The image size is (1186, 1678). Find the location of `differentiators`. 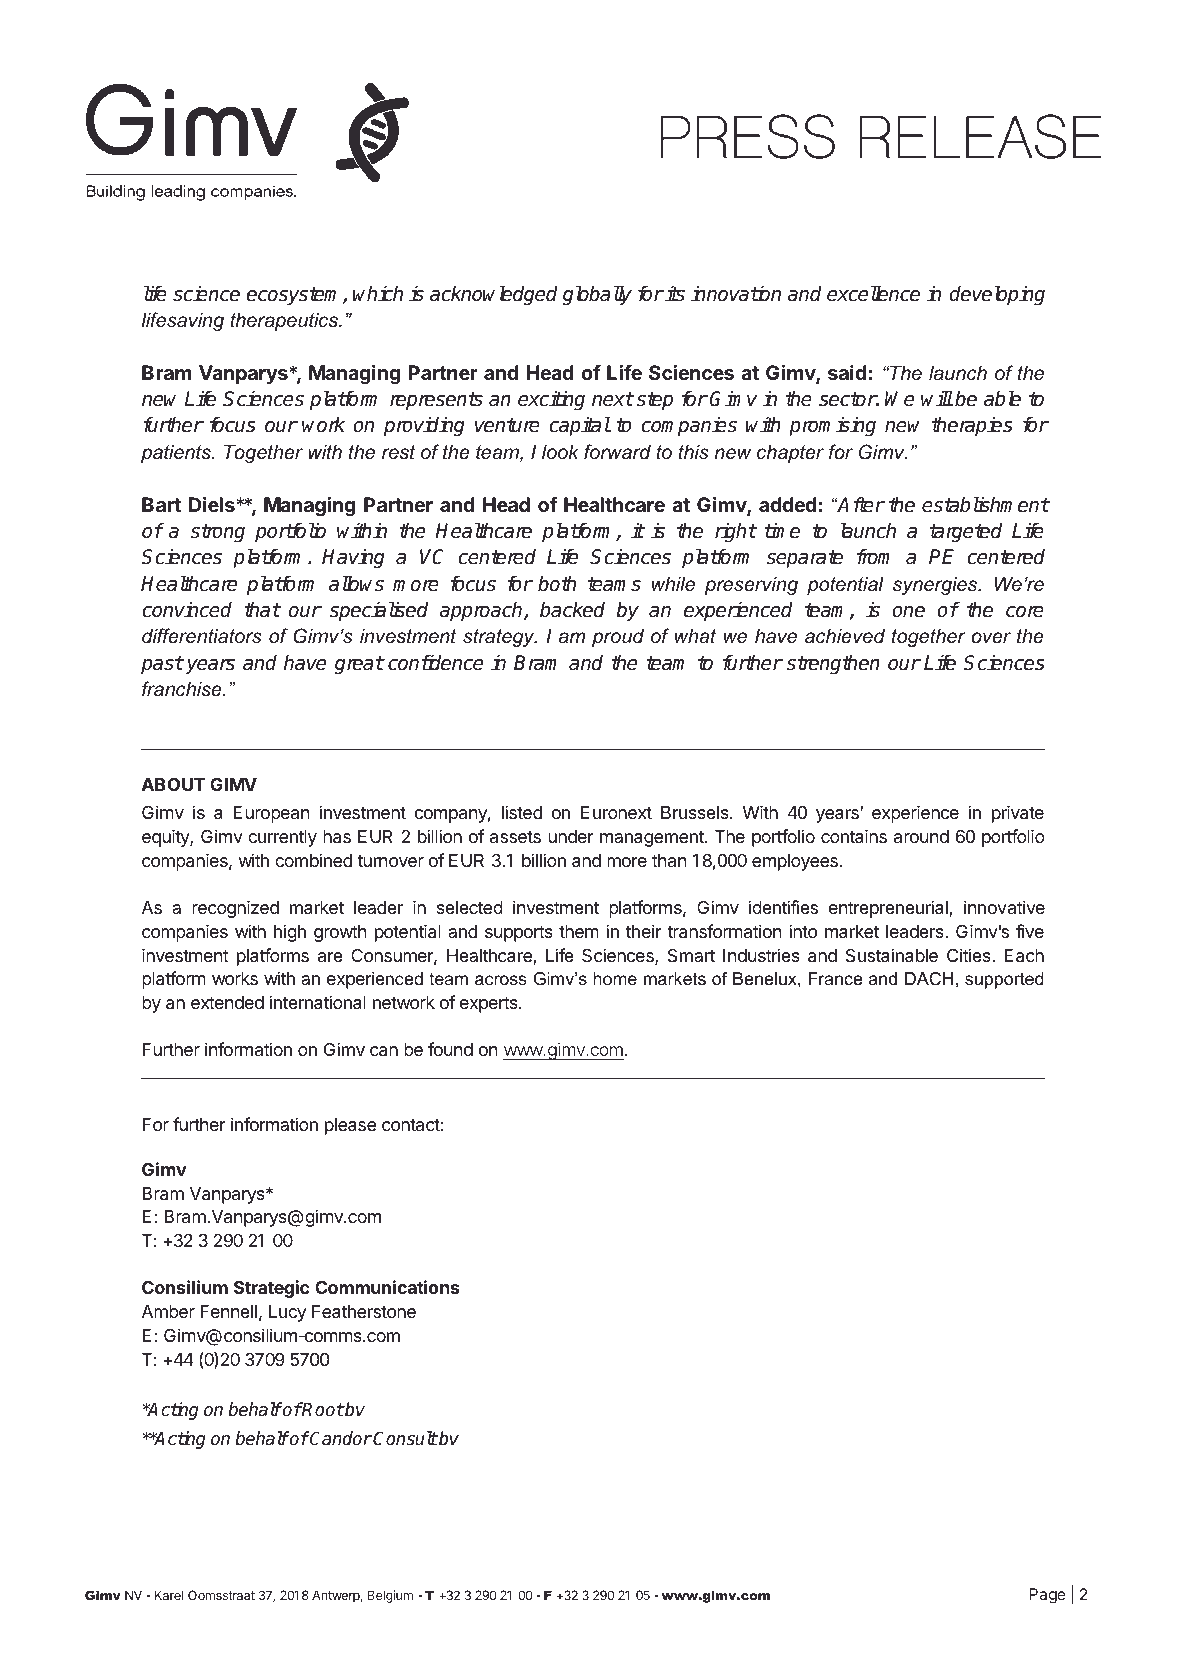

differentiators is located at coordinates (202, 636).
